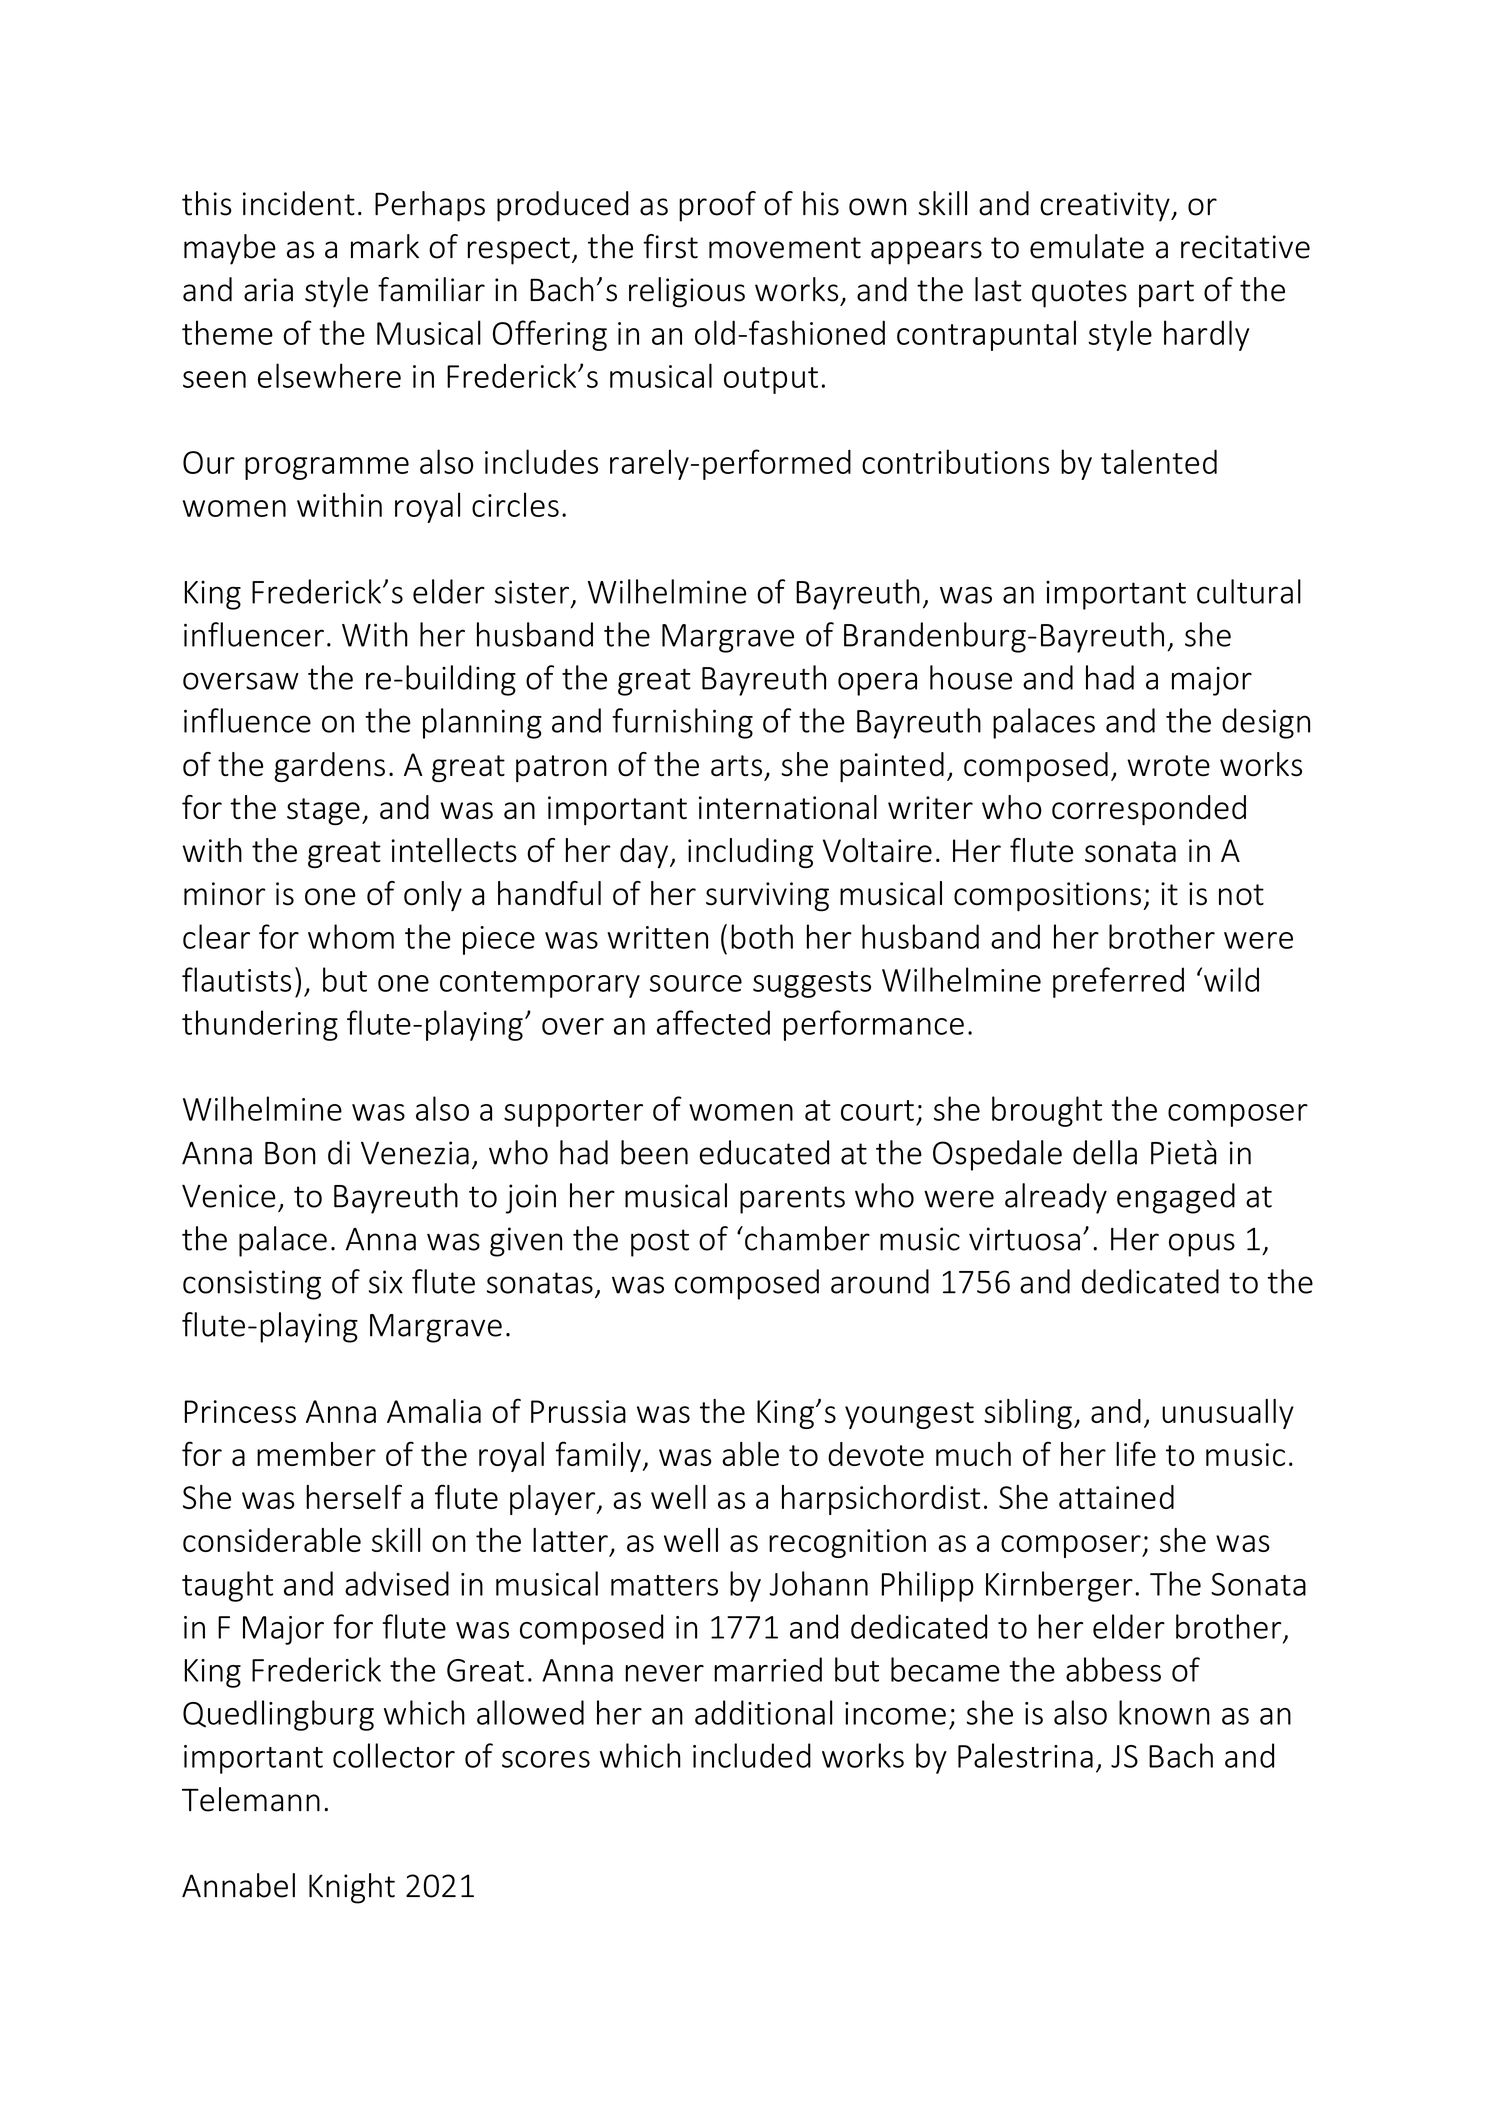 This screenshot has width=1501, height=2125. Describe the element at coordinates (386, 1282) in the screenshot. I see `six` at that location.
